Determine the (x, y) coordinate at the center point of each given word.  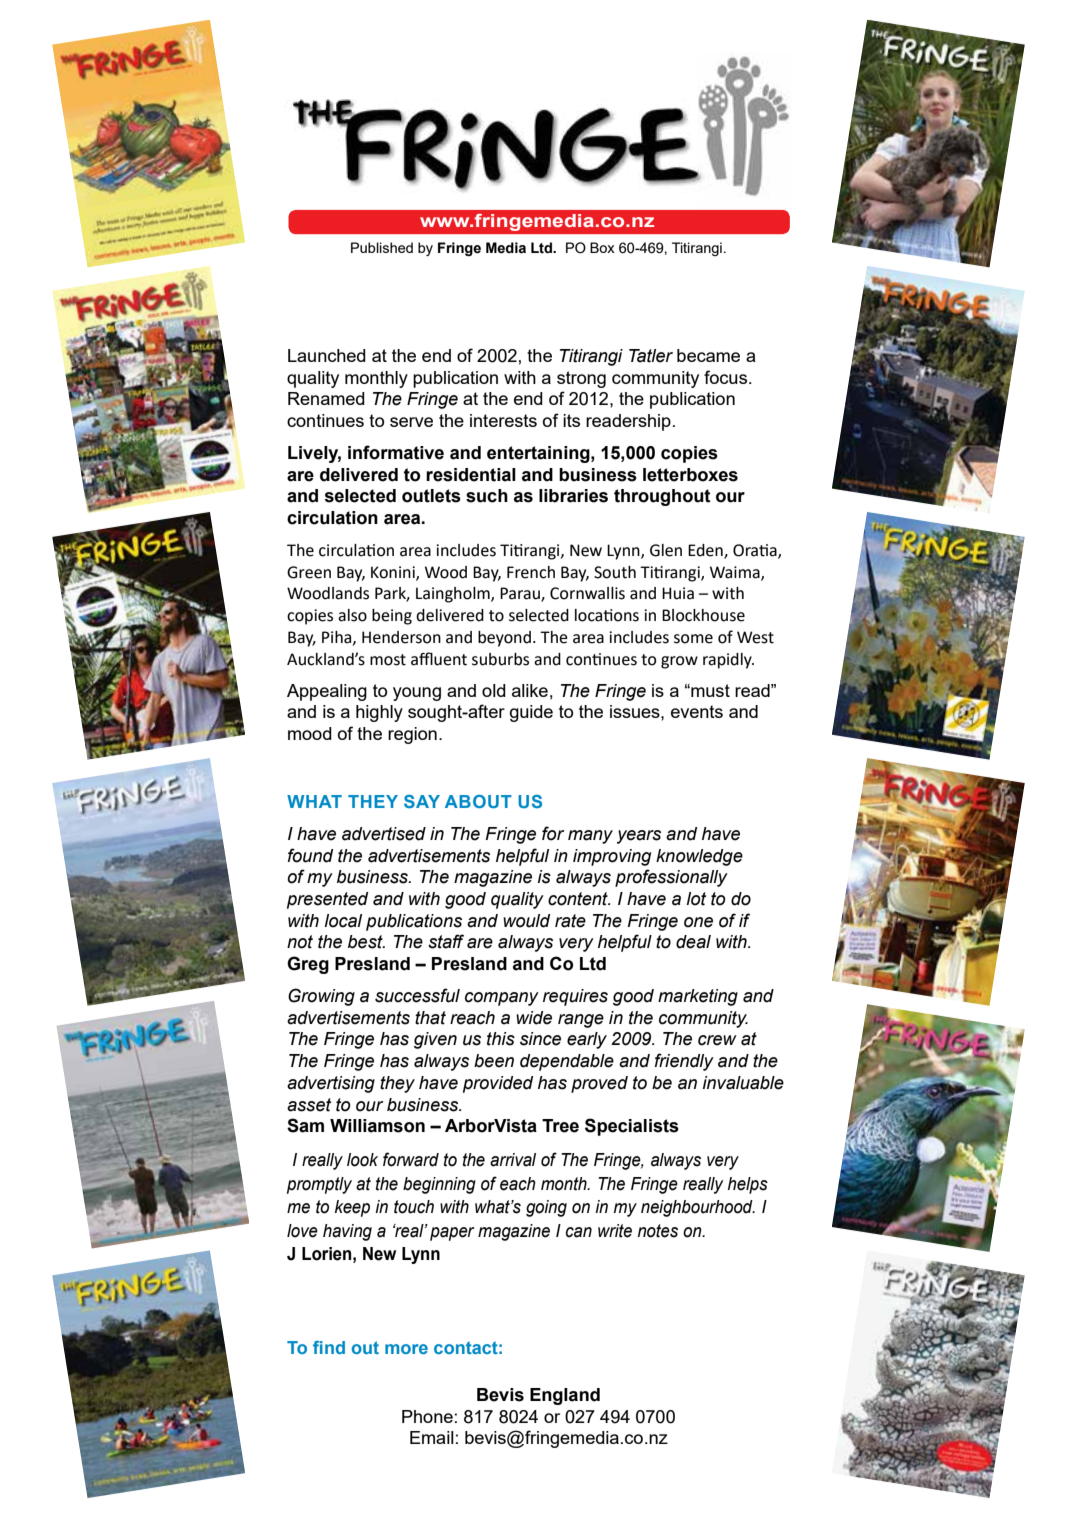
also (352, 615)
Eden (706, 551)
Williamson (377, 1126)
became (708, 355)
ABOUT (478, 801)
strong (581, 379)
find (329, 1347)
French (531, 572)
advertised (384, 834)
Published (382, 247)
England (565, 1396)
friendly (684, 1062)
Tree (560, 1126)
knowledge (699, 857)
